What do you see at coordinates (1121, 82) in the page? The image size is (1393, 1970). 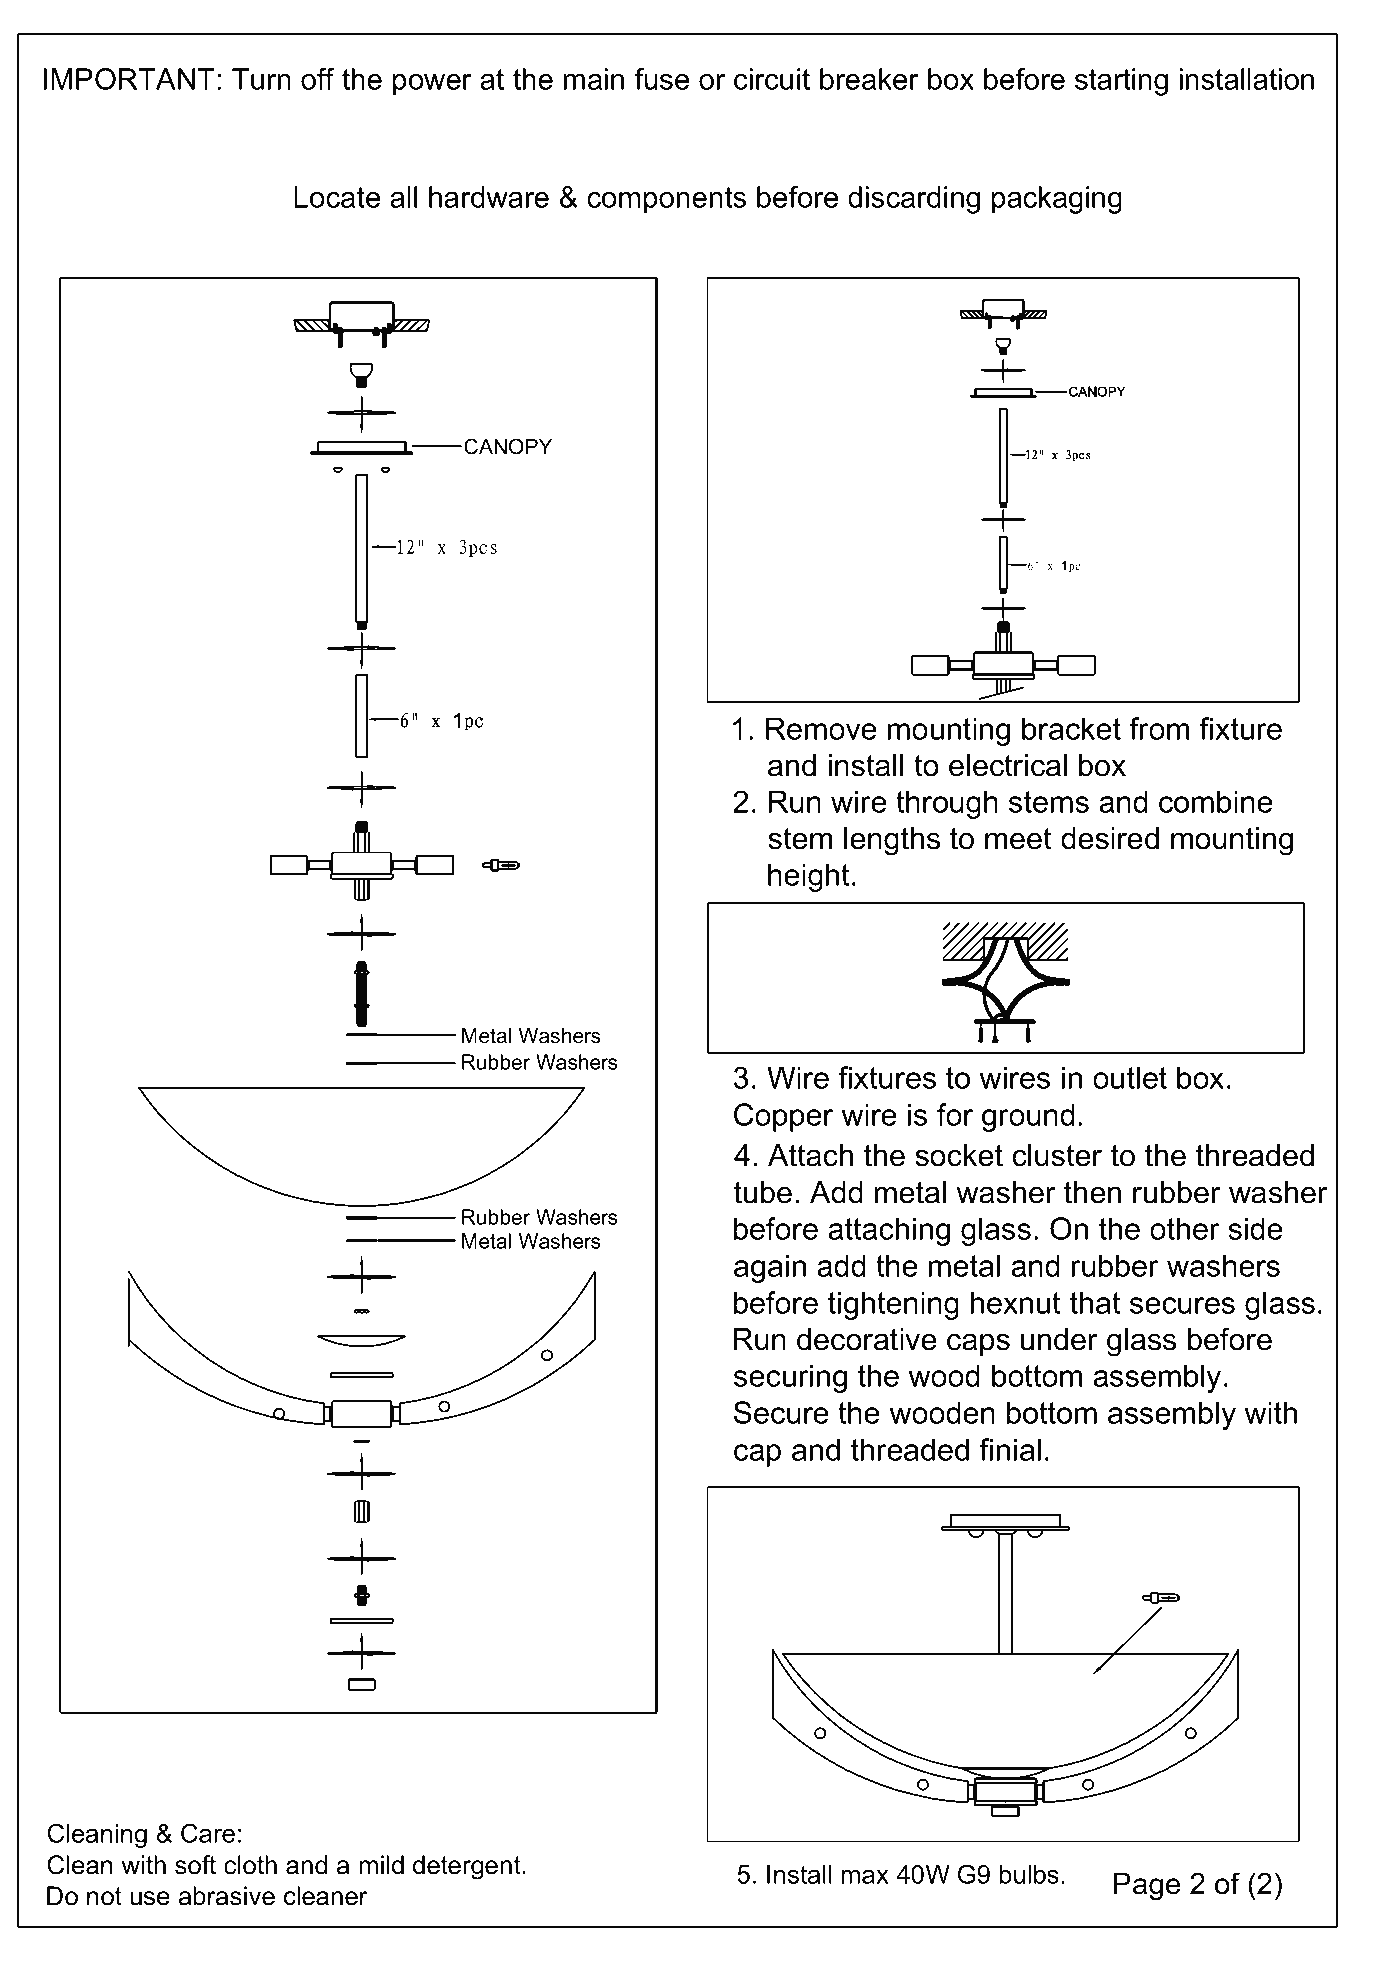 I see `starting` at bounding box center [1121, 82].
